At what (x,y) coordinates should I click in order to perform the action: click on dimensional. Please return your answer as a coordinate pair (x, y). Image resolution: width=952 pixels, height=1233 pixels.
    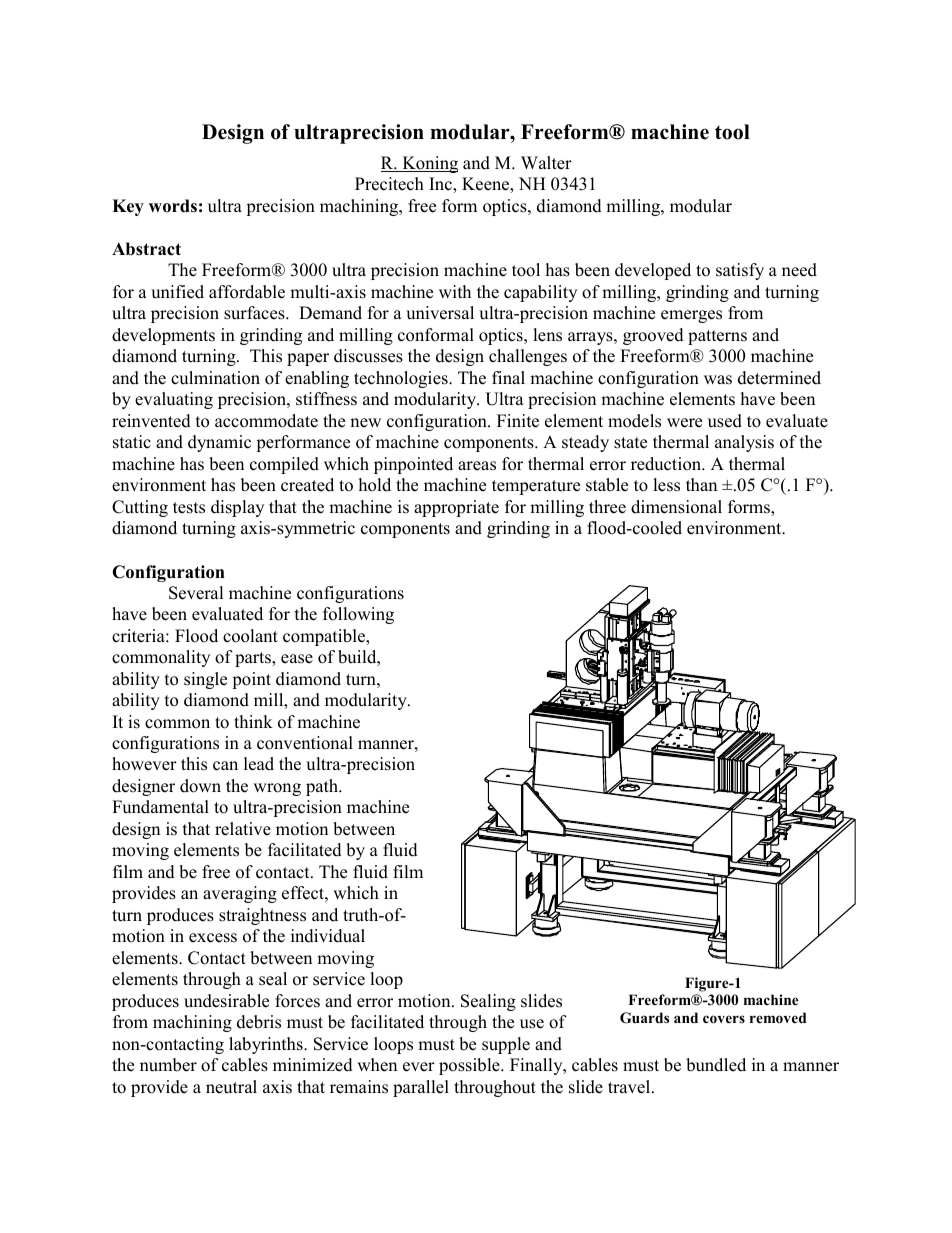
    Looking at the image, I should click on (676, 507).
